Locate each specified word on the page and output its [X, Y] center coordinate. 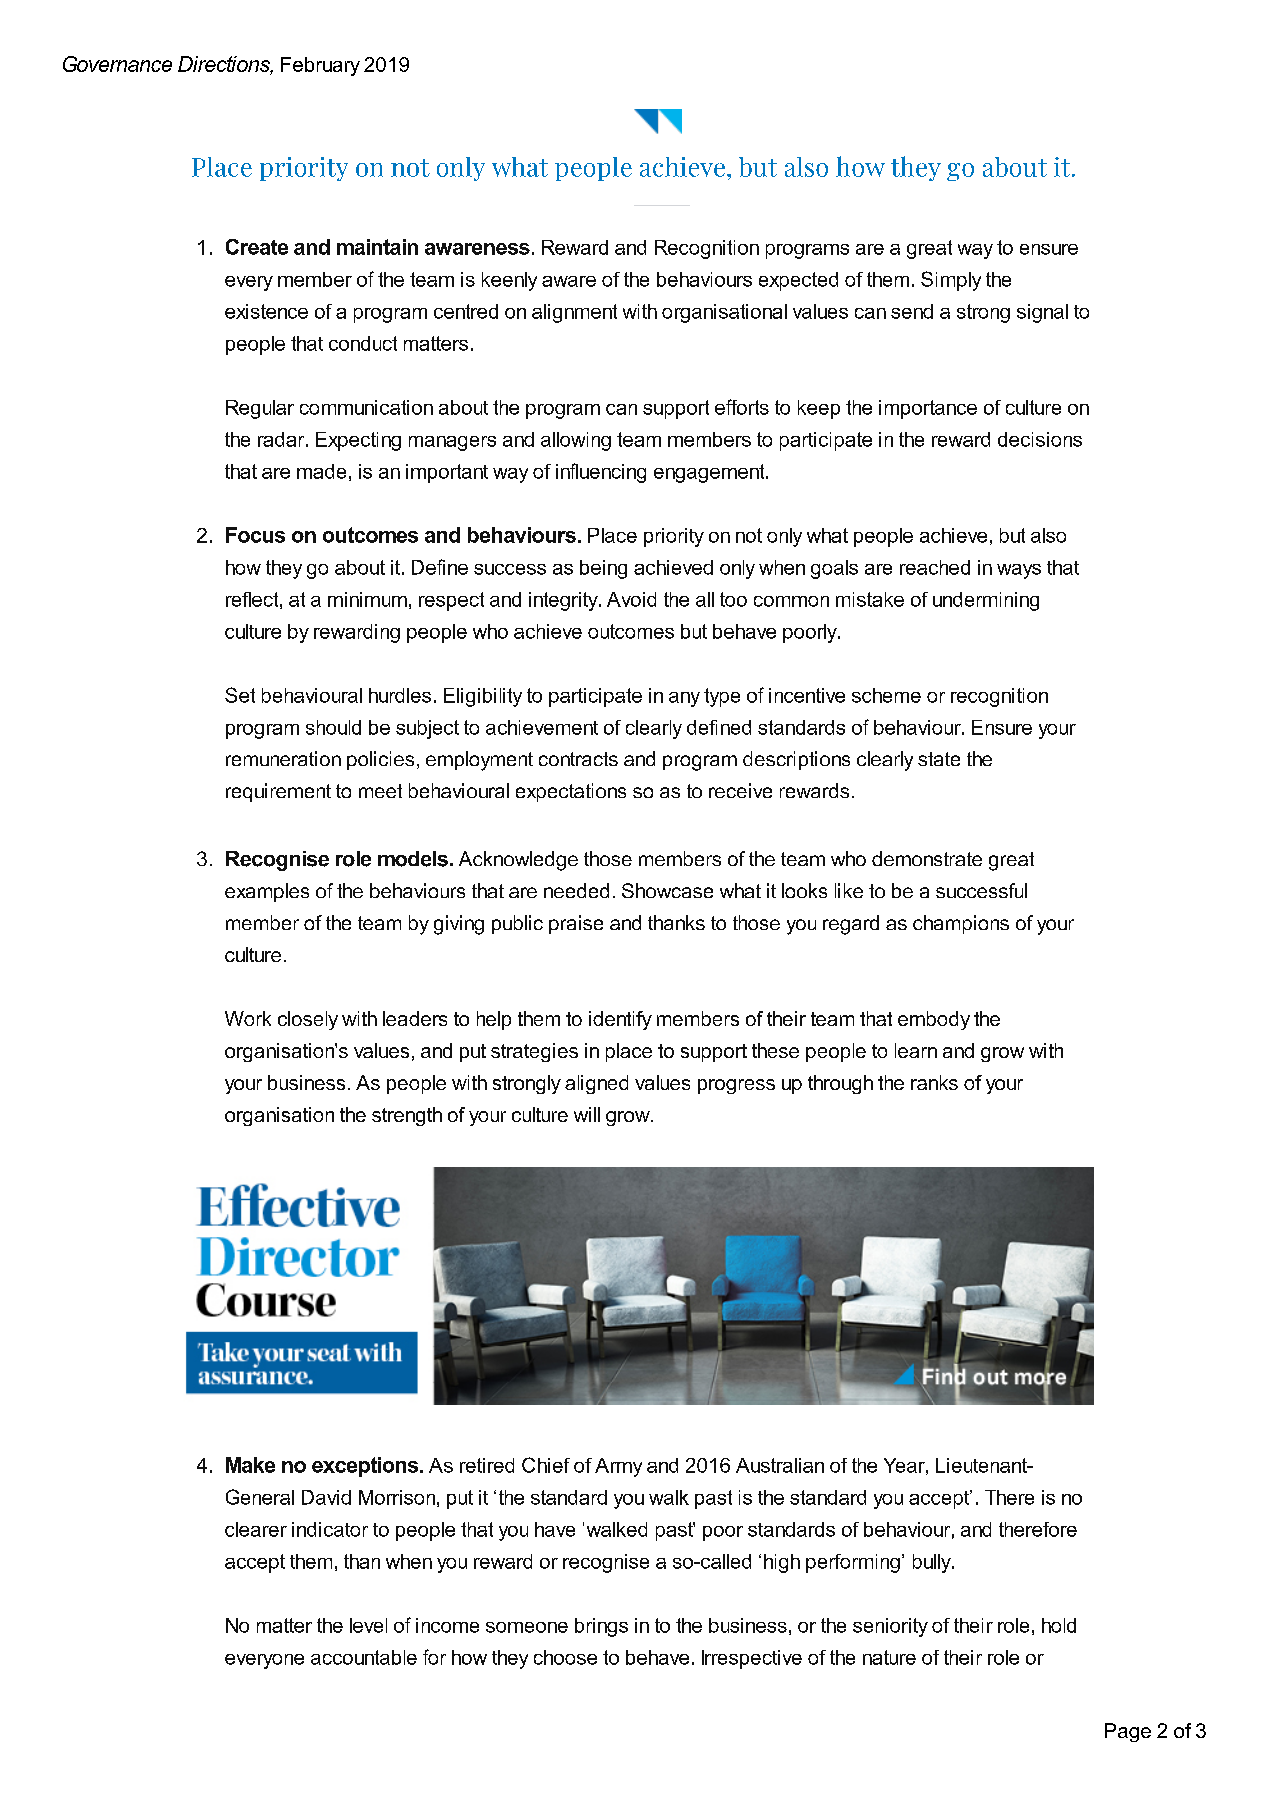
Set [240, 695]
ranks [934, 1082]
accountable [364, 1657]
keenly [509, 281]
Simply [951, 281]
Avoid [631, 599]
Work [248, 1018]
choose [565, 1657]
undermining [986, 601]
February [320, 66]
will [587, 1114]
